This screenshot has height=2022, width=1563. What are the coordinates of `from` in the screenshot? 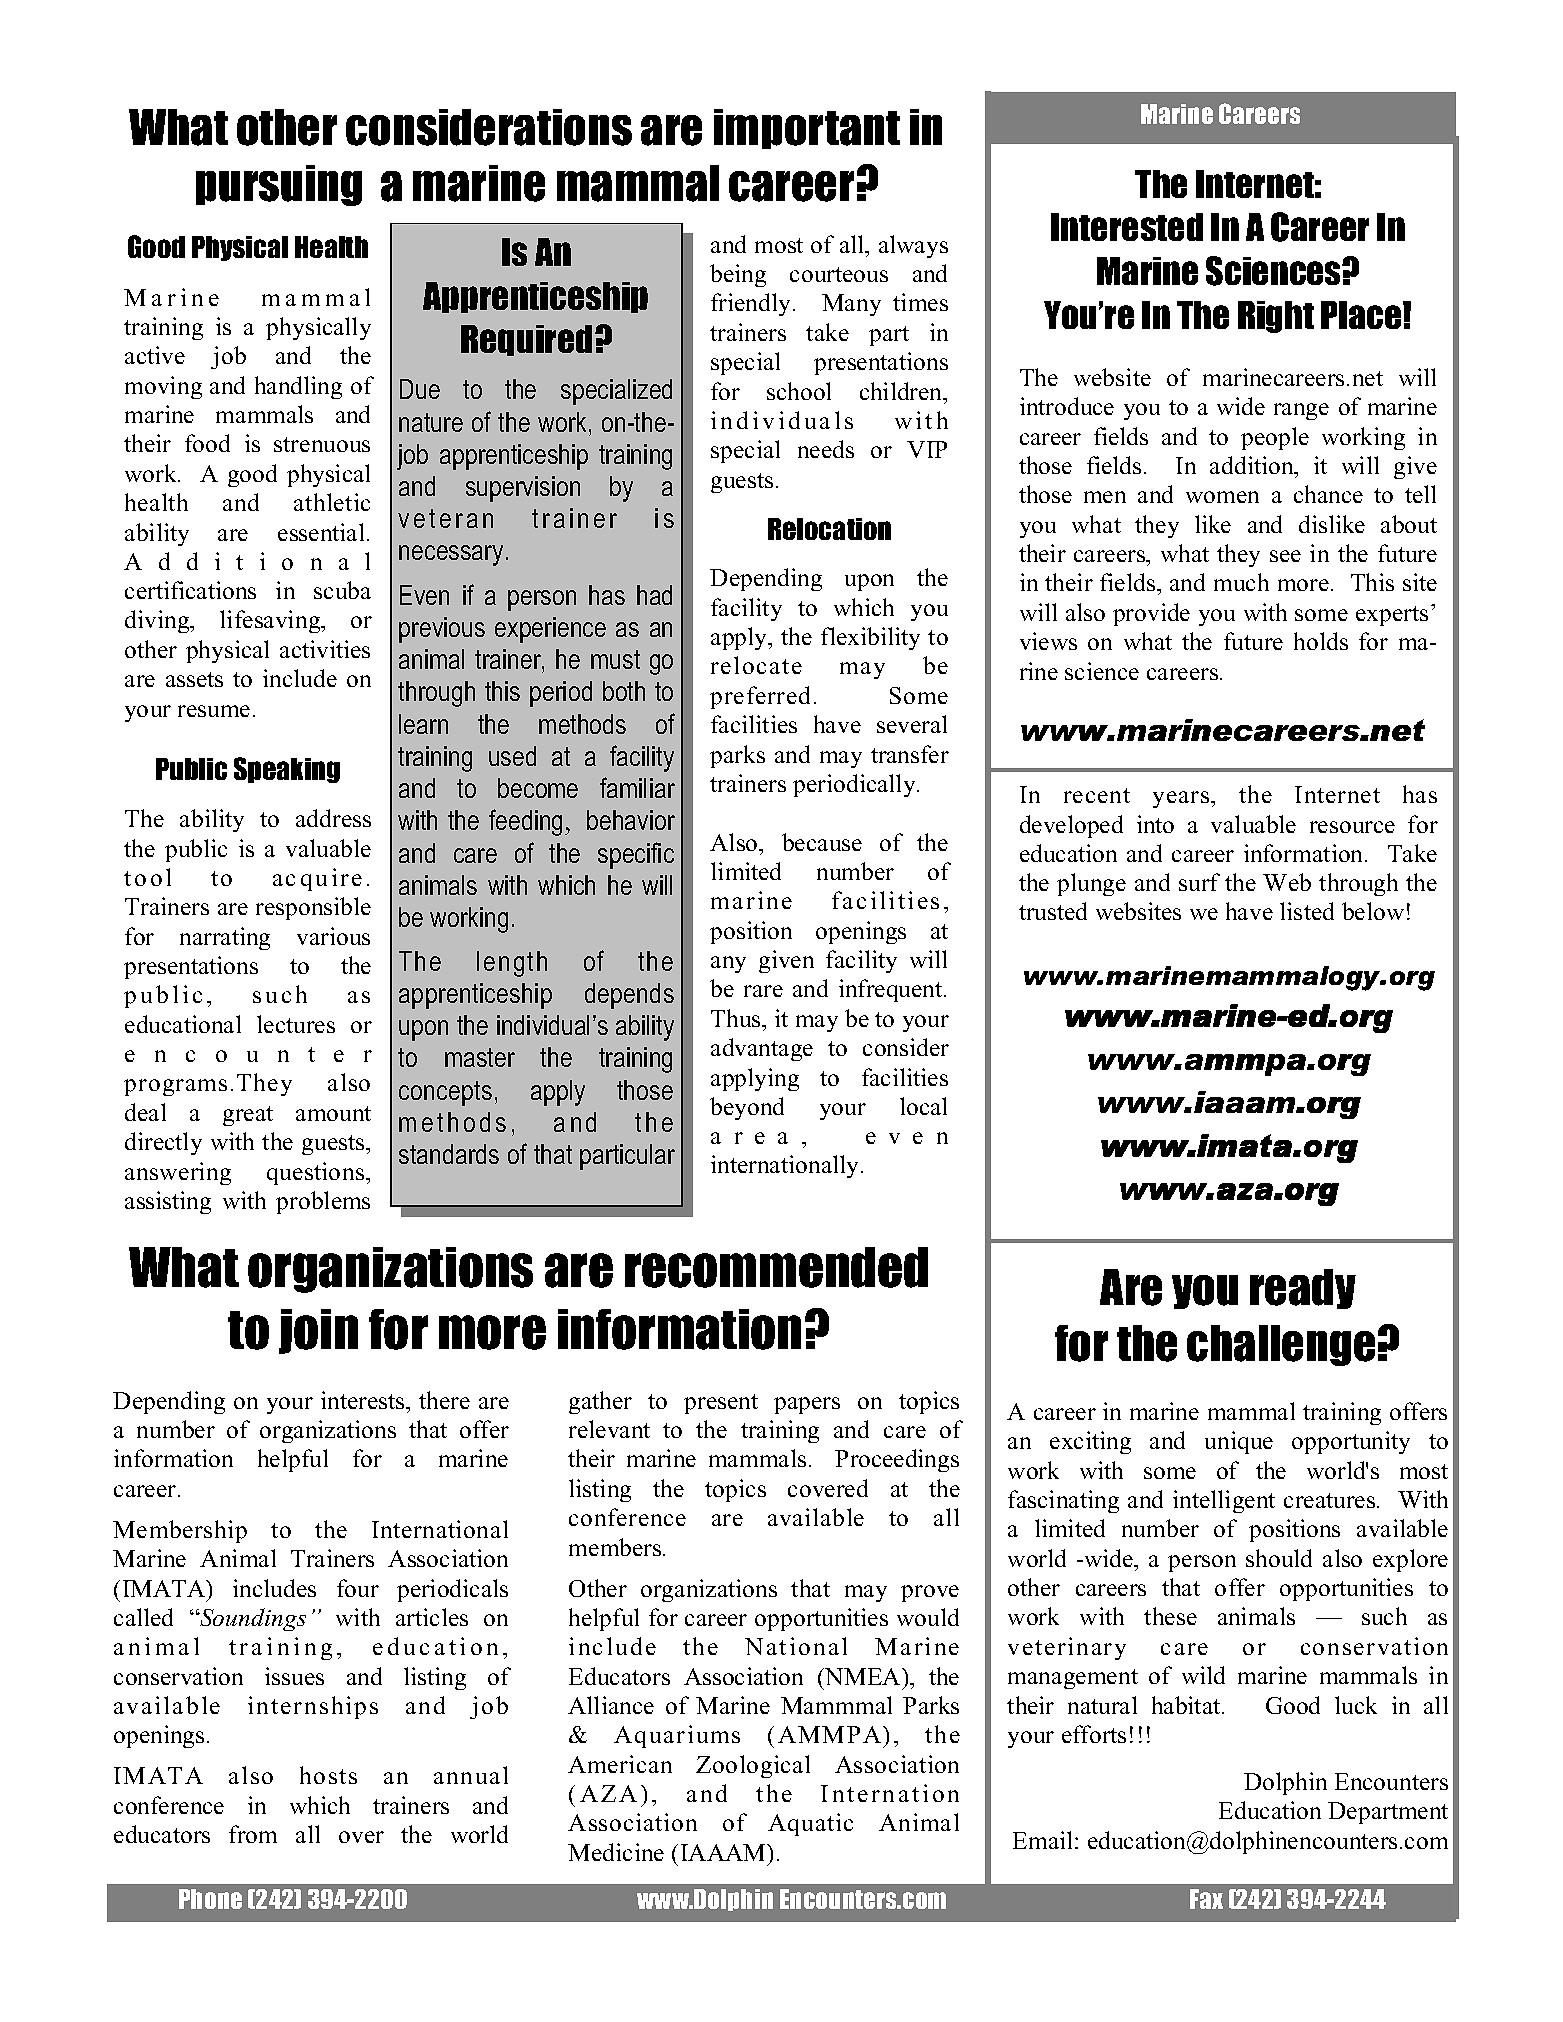 It's located at (253, 1834).
